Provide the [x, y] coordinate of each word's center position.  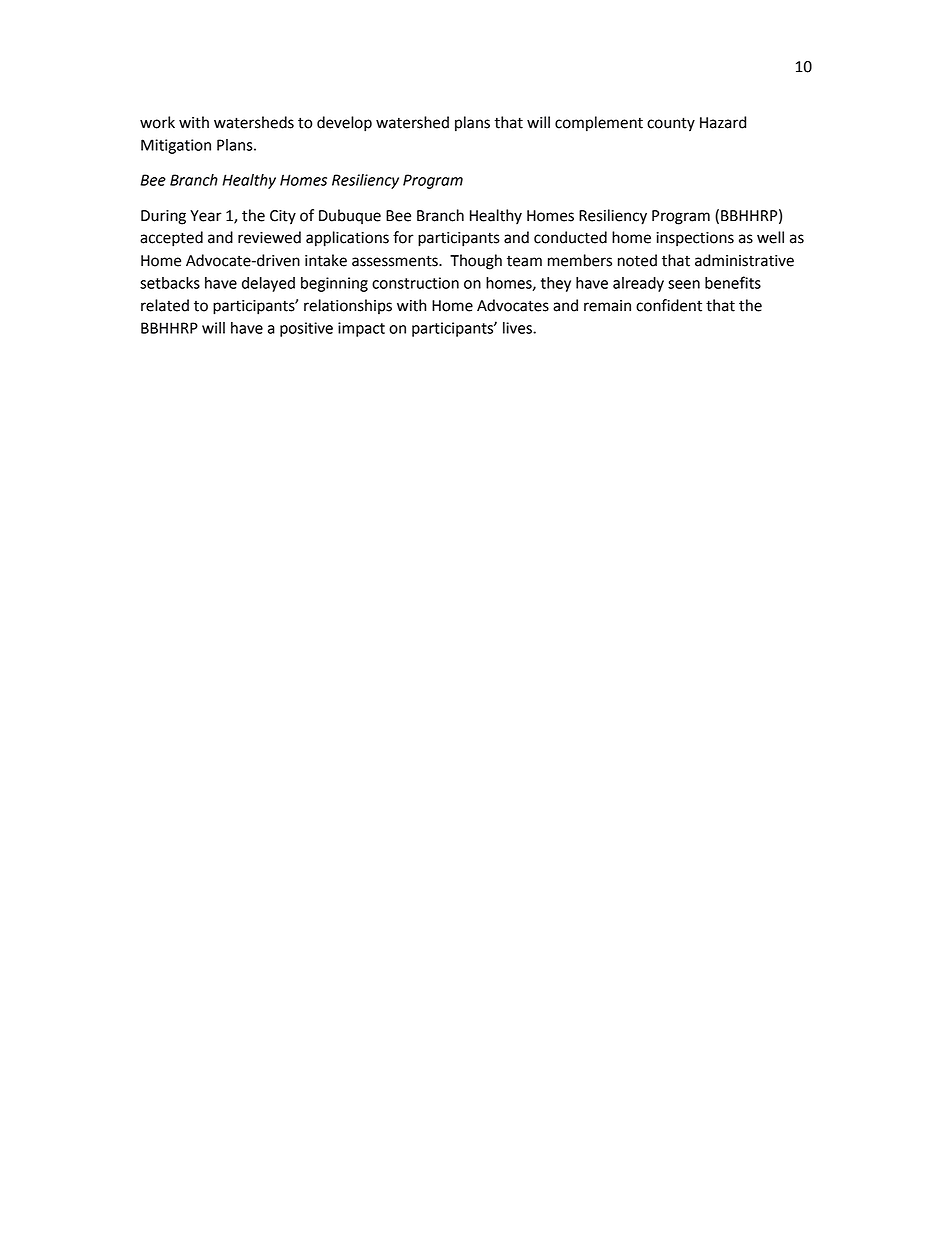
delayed [268, 284]
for [403, 237]
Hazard [723, 122]
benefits [733, 282]
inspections [695, 239]
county [671, 124]
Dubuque [350, 216]
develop [344, 124]
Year [206, 216]
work [157, 122]
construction [415, 283]
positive [306, 329]
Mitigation [176, 146]
